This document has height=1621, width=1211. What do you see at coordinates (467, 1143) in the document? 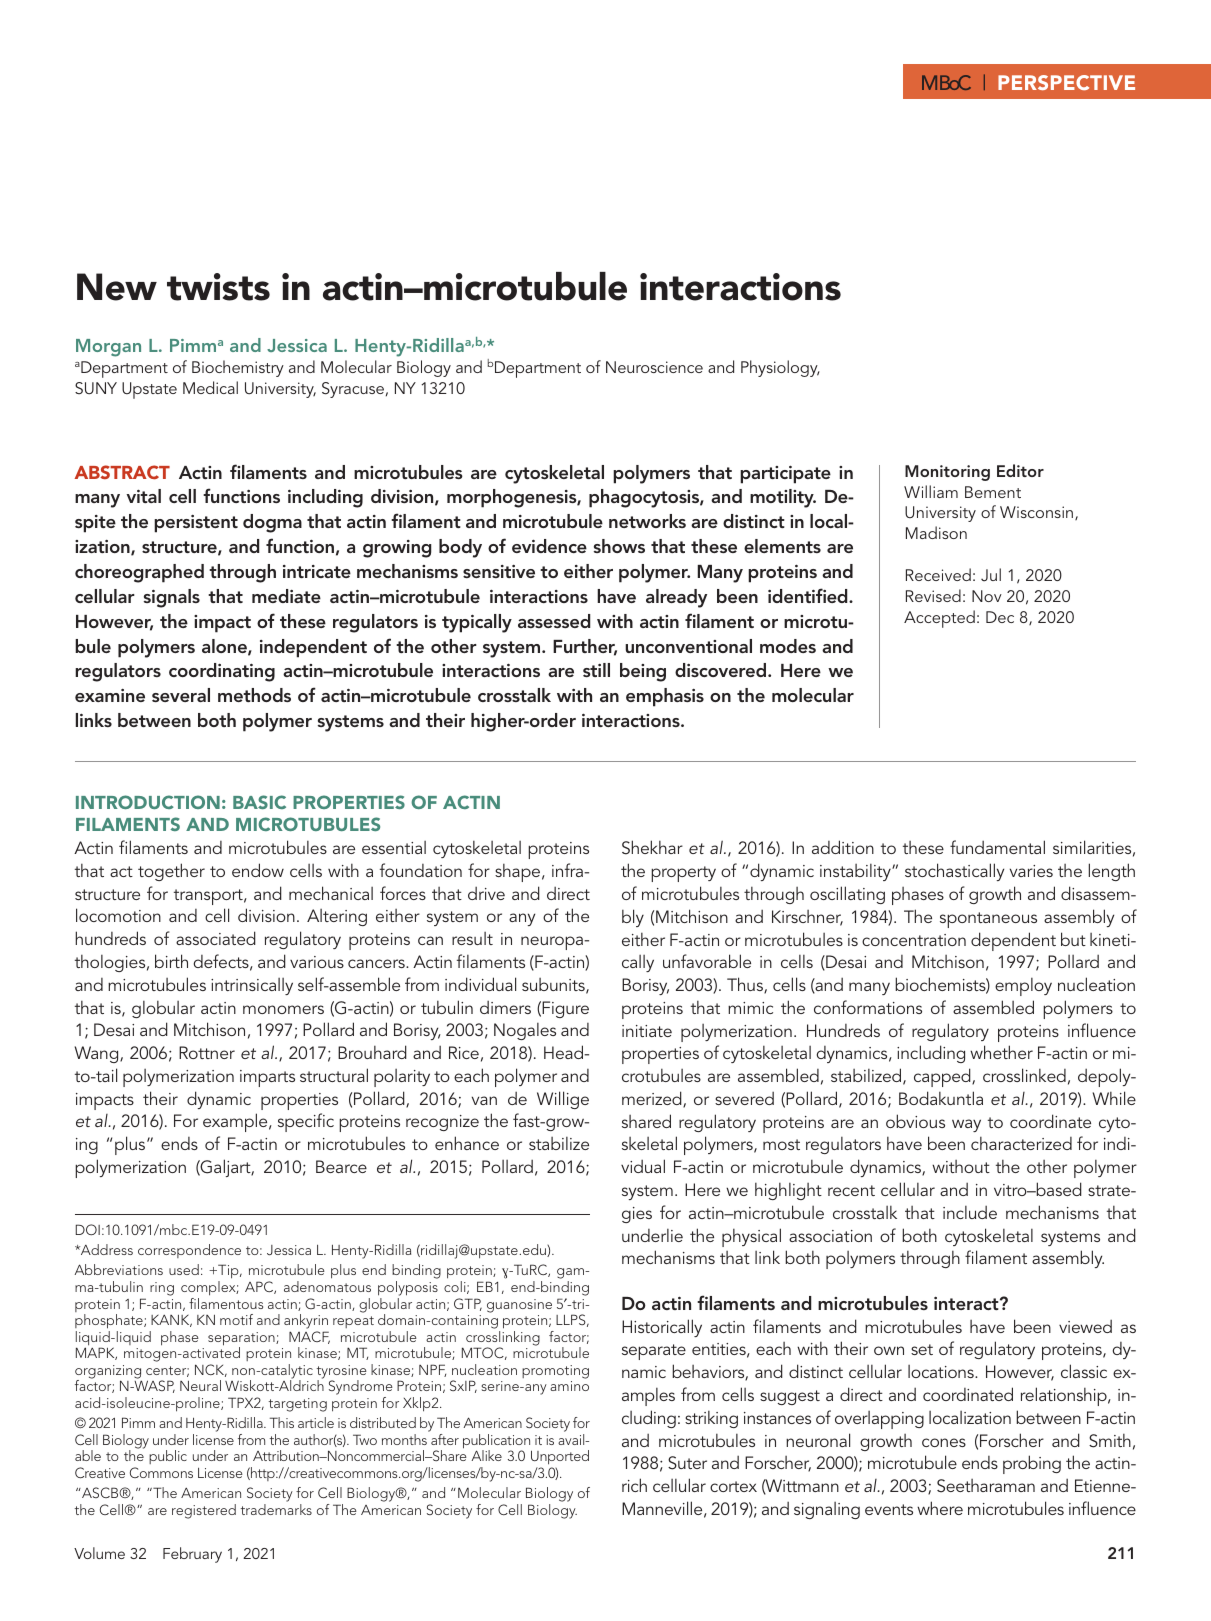
I see `enhance` at bounding box center [467, 1143].
